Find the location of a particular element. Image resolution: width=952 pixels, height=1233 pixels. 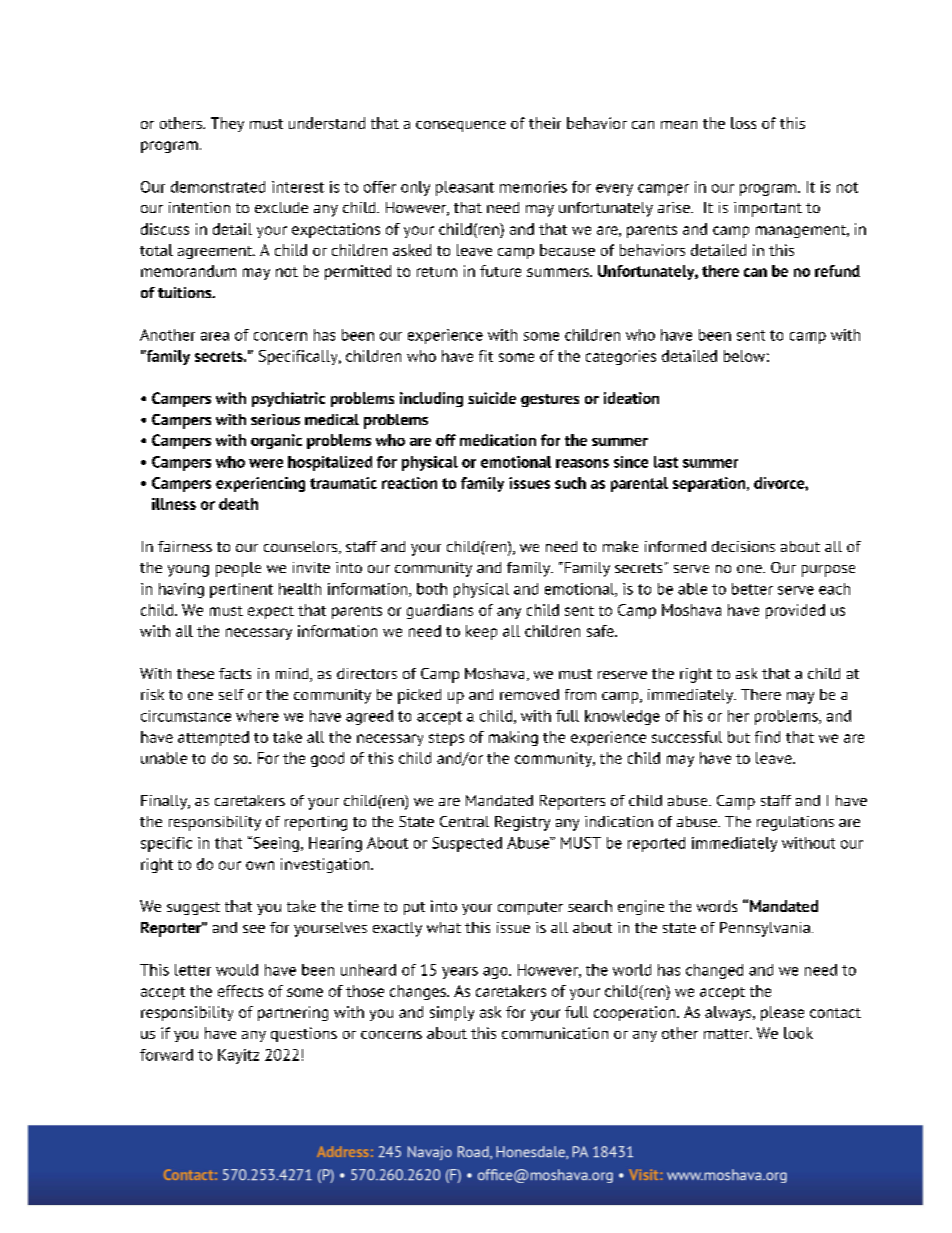

Registry is located at coordinates (522, 823).
